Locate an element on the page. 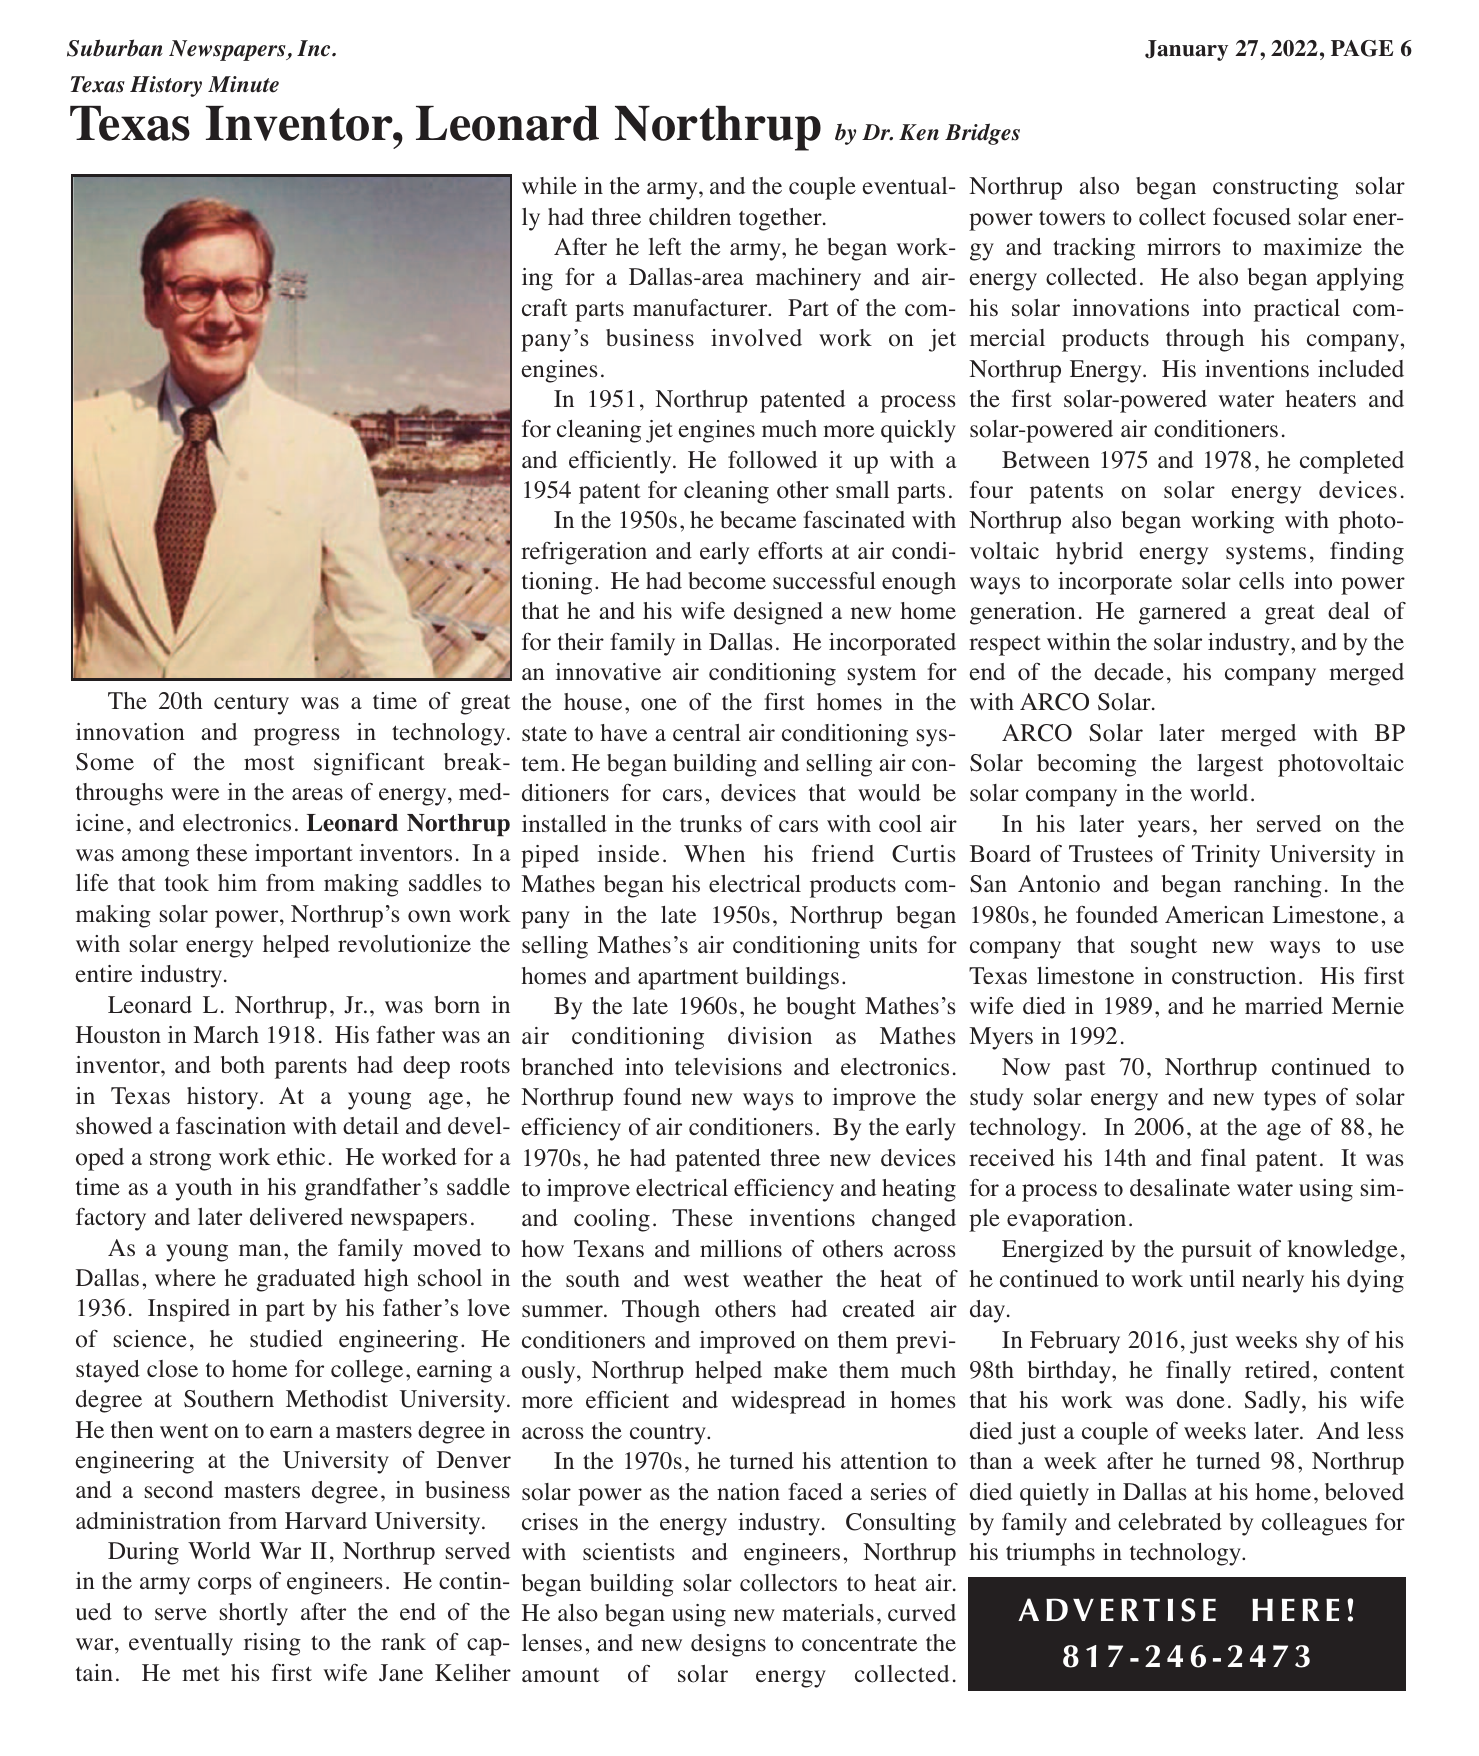 The image size is (1479, 1756). Trinity is located at coordinates (1226, 856).
